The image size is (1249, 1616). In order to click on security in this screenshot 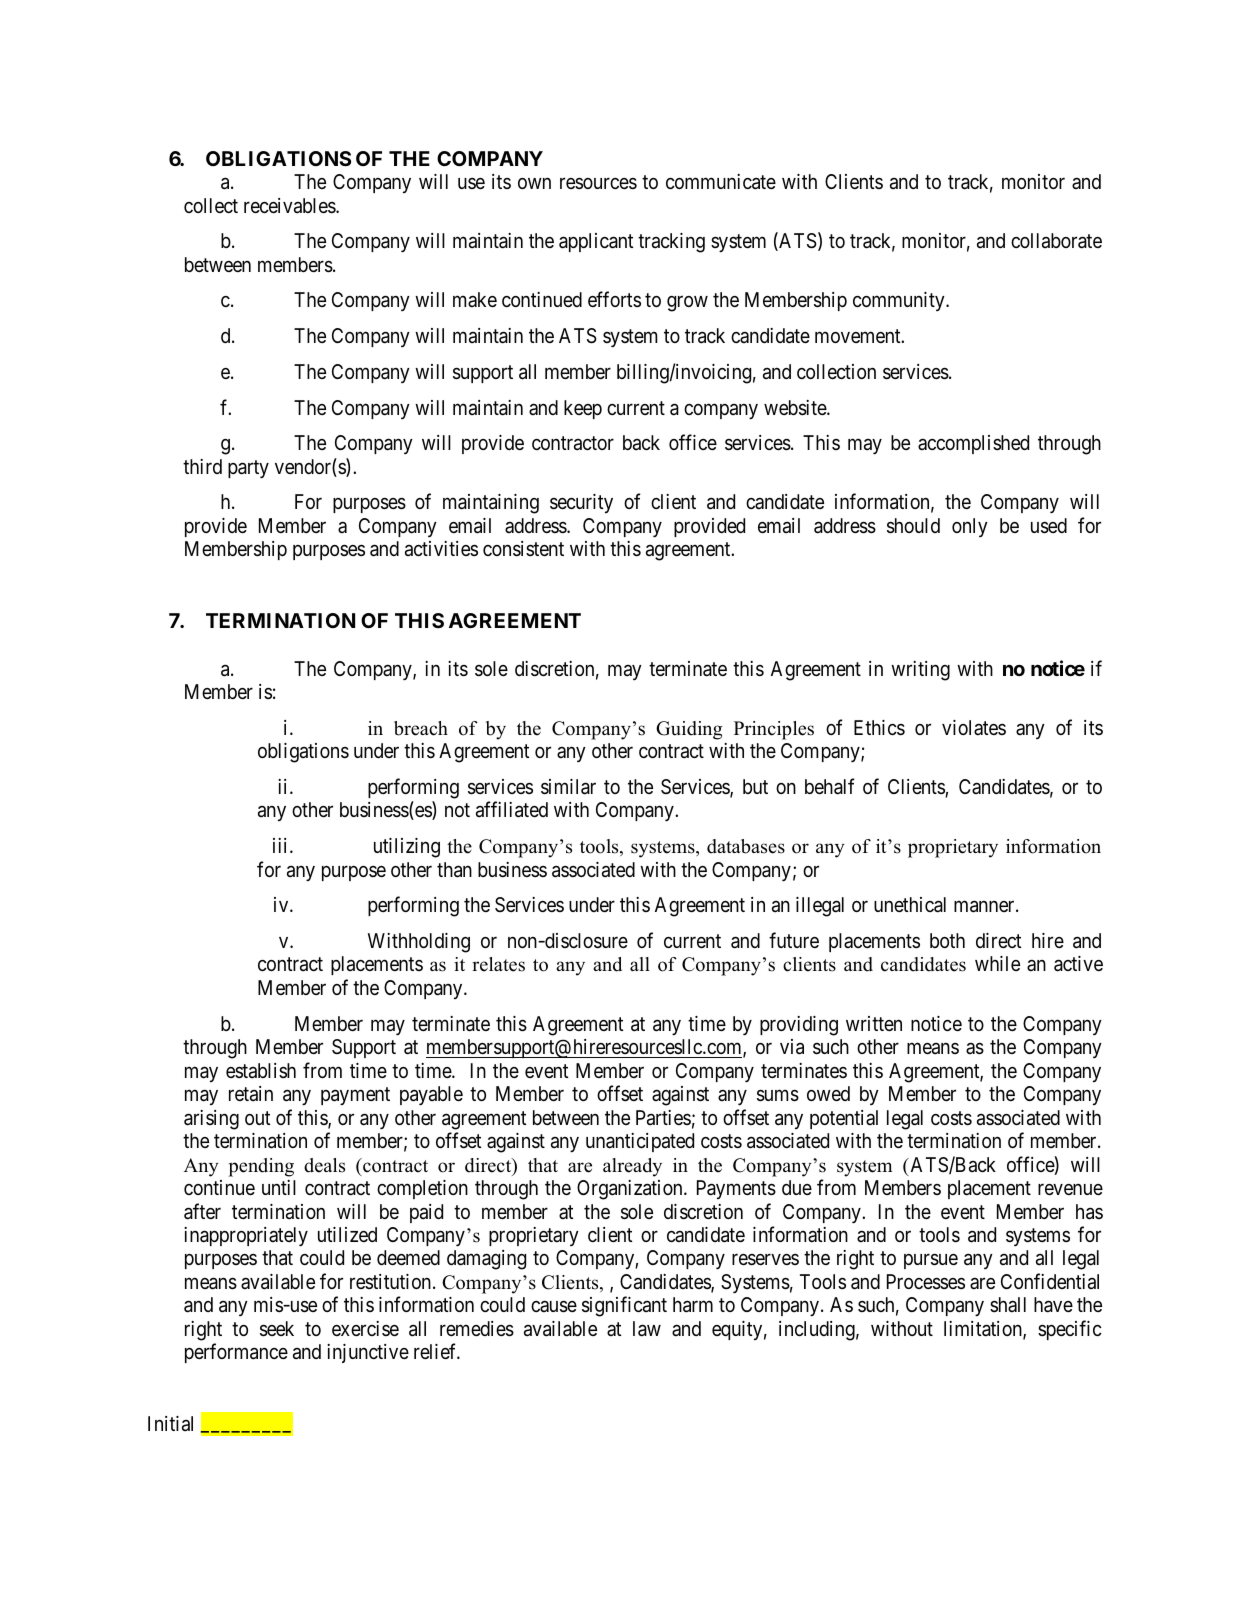, I will do `click(581, 503)`.
